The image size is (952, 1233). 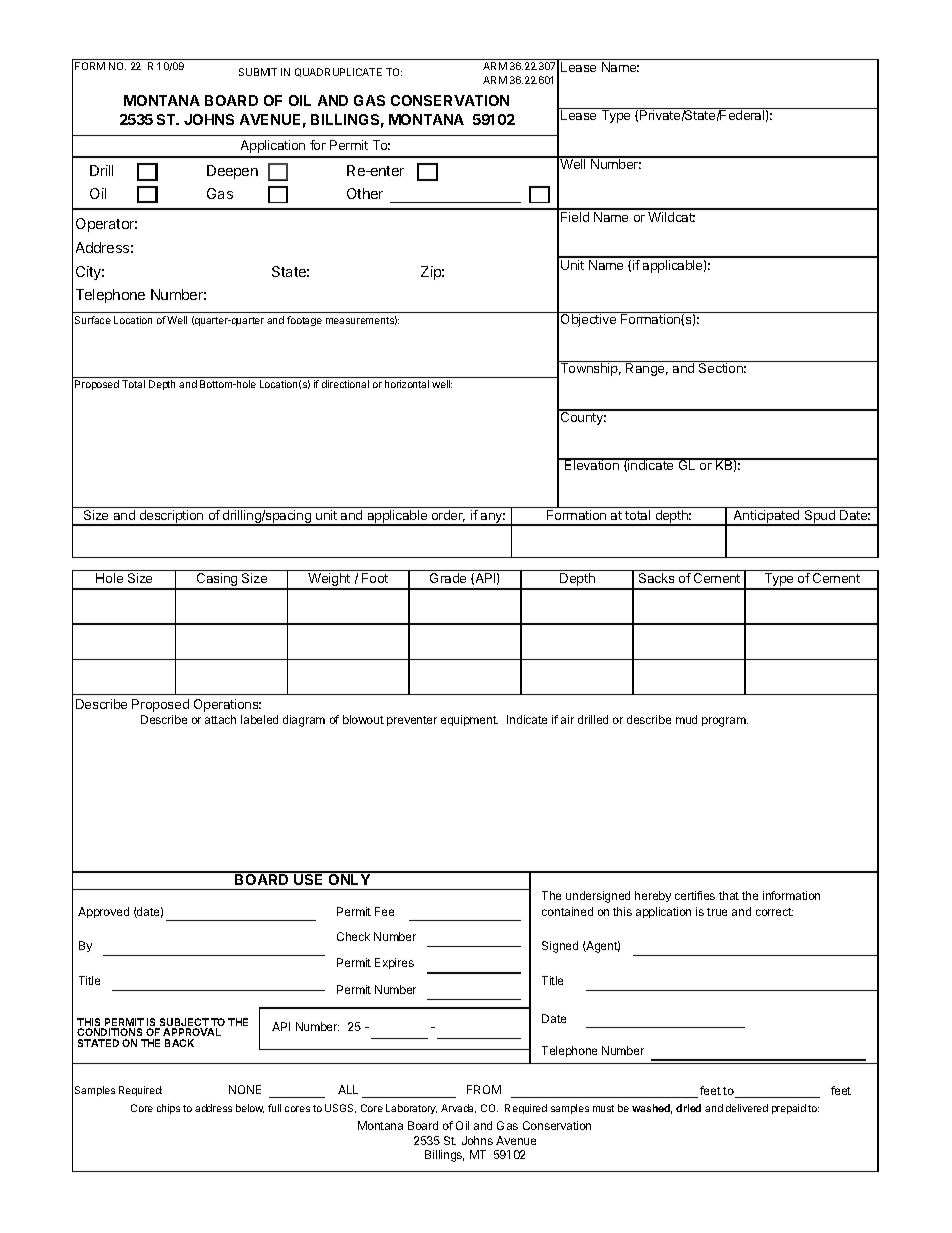 What do you see at coordinates (93, 320) in the screenshot?
I see `Surface` at bounding box center [93, 320].
